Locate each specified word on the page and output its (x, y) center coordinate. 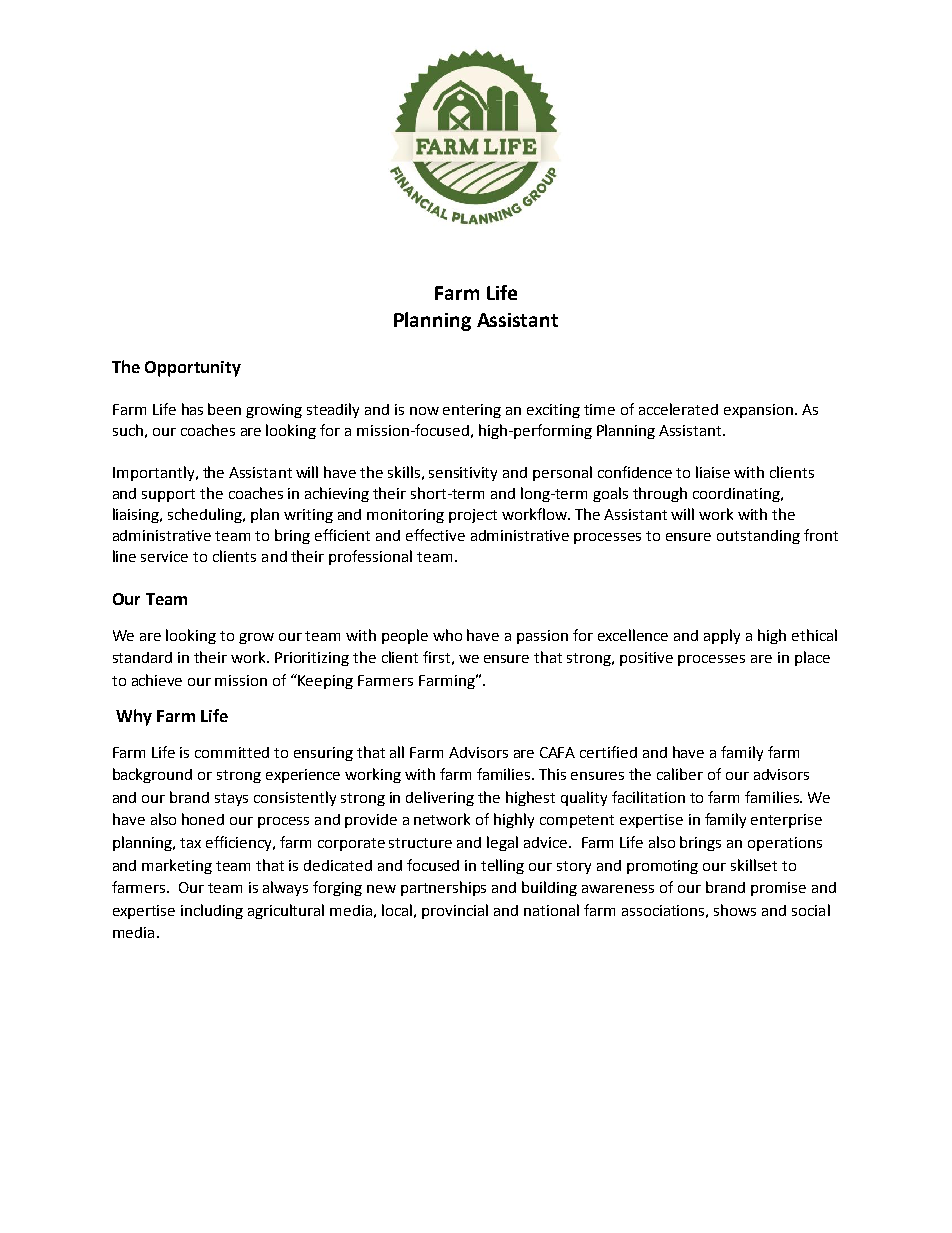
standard (142, 657)
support (168, 495)
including (212, 911)
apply (722, 636)
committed (232, 752)
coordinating (737, 495)
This (552, 774)
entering (472, 411)
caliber (680, 774)
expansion (758, 411)
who (447, 635)
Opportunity (193, 369)
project (473, 516)
